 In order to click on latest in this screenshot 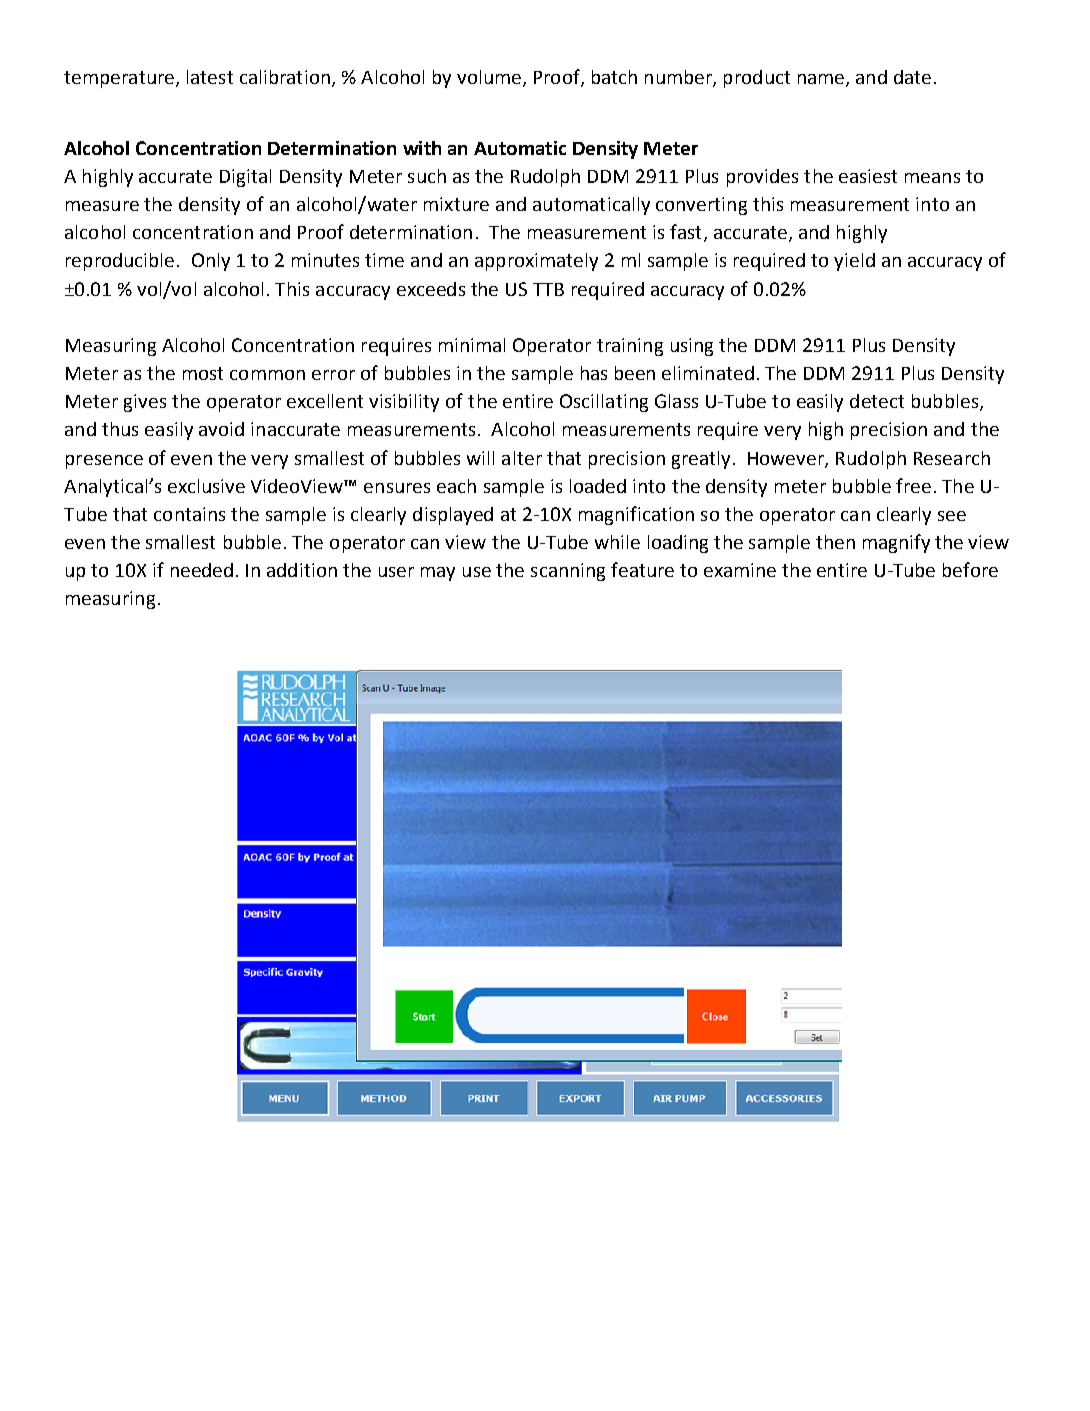, I will do `click(210, 77)`.
